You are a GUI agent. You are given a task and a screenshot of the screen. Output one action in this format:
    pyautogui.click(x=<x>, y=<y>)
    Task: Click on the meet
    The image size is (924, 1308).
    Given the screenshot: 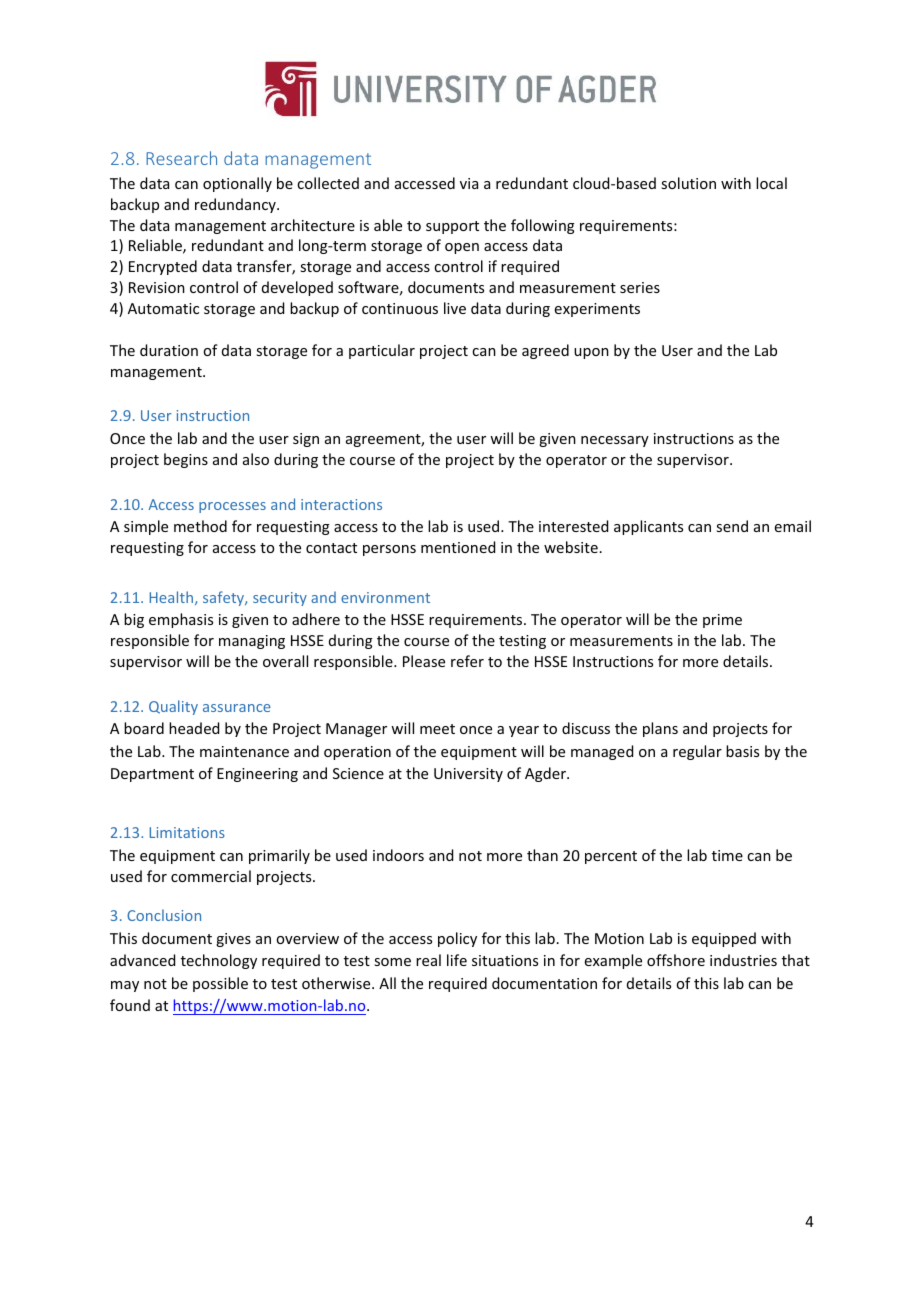 What is the action you would take?
    pyautogui.click(x=437, y=729)
